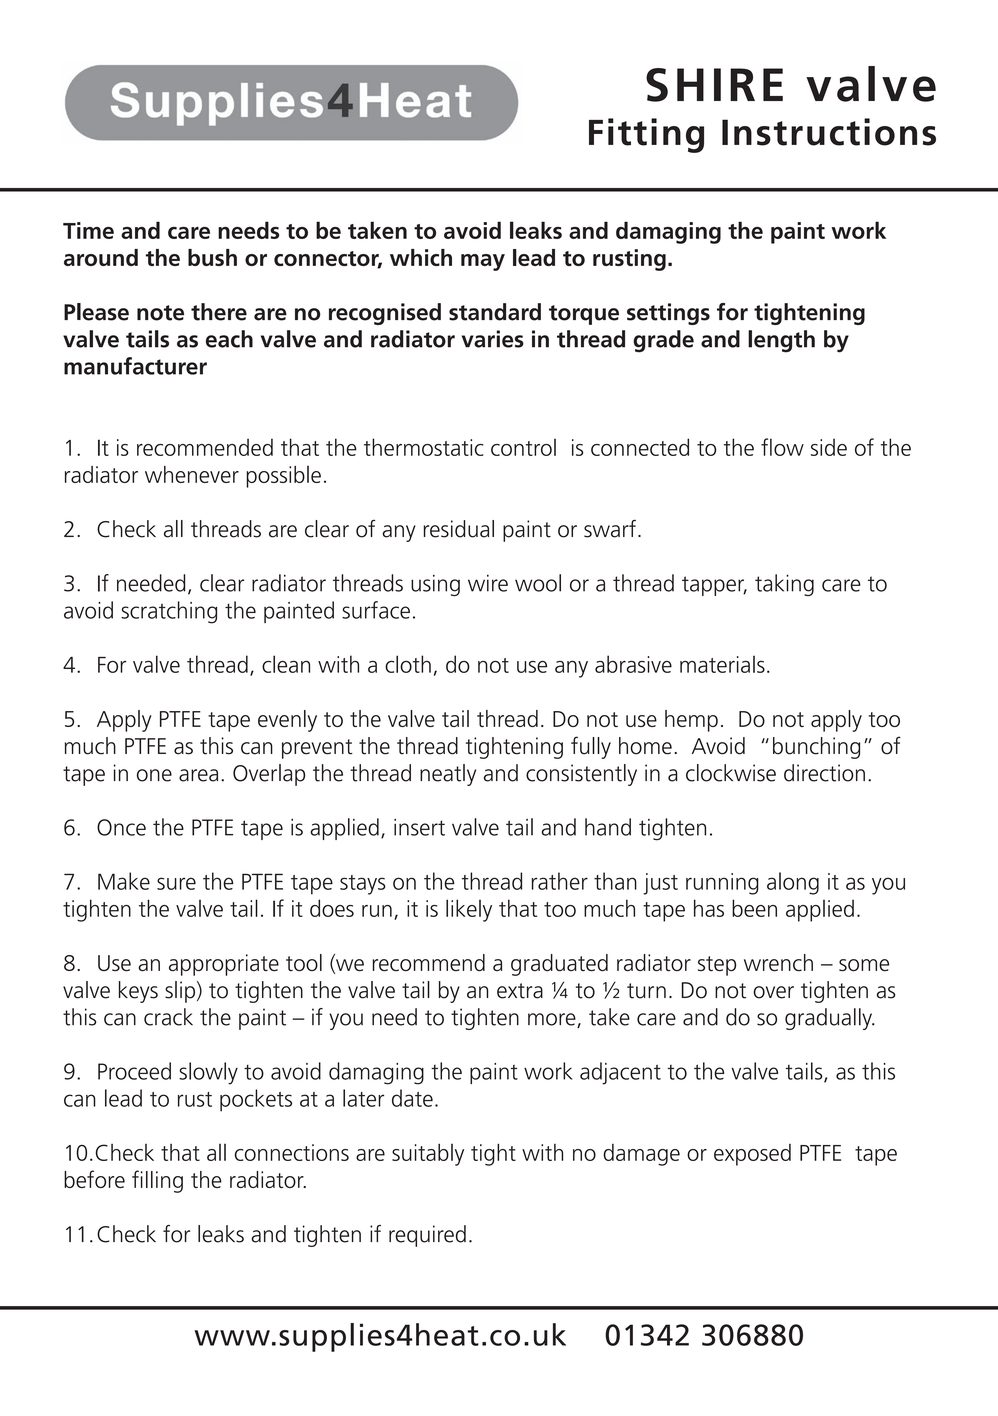 This page has height=1416, width=998. What do you see at coordinates (176, 883) in the page?
I see `sure` at bounding box center [176, 883].
